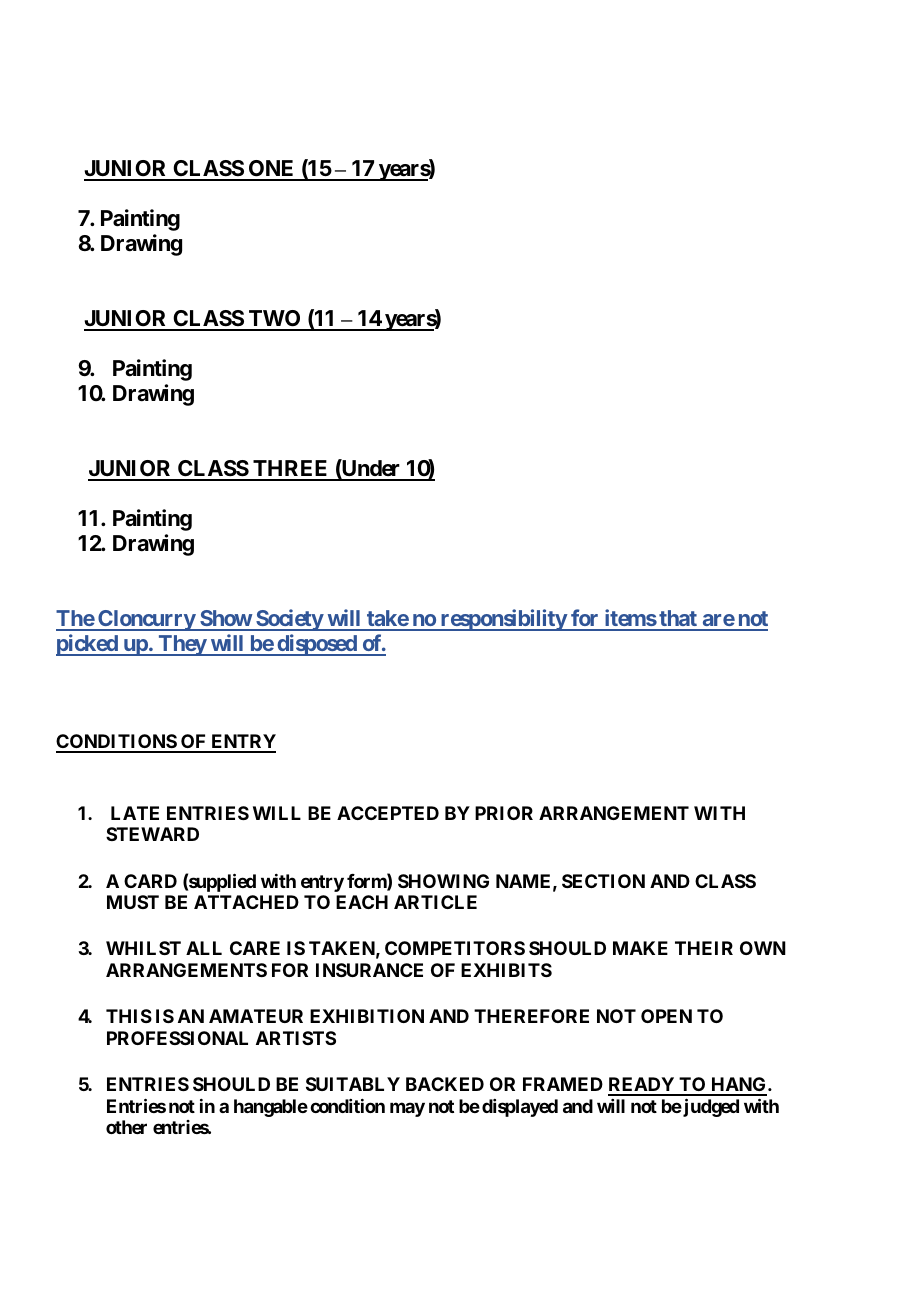 This document has height=1308, width=924. I want to click on responsibility, so click(503, 620).
